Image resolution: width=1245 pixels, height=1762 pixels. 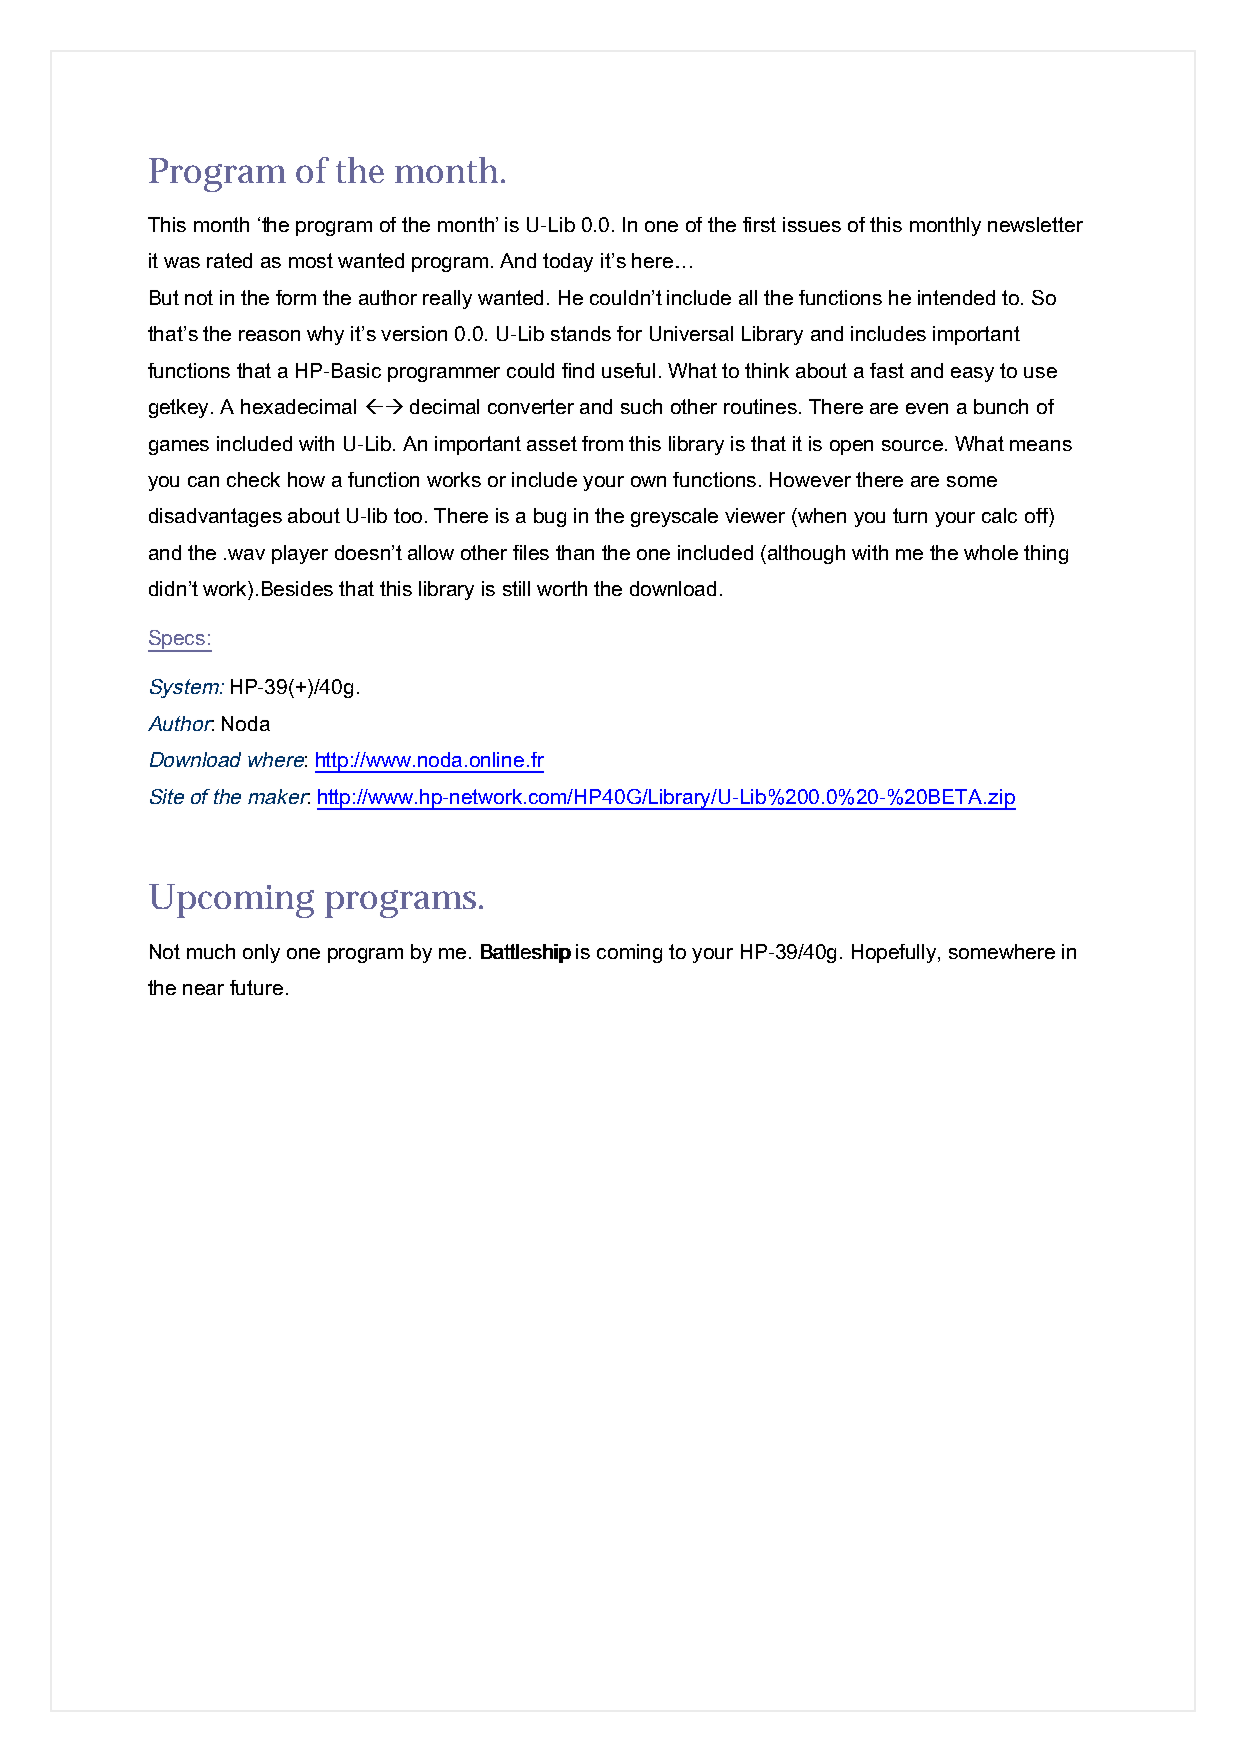 I want to click on most, so click(x=311, y=260).
